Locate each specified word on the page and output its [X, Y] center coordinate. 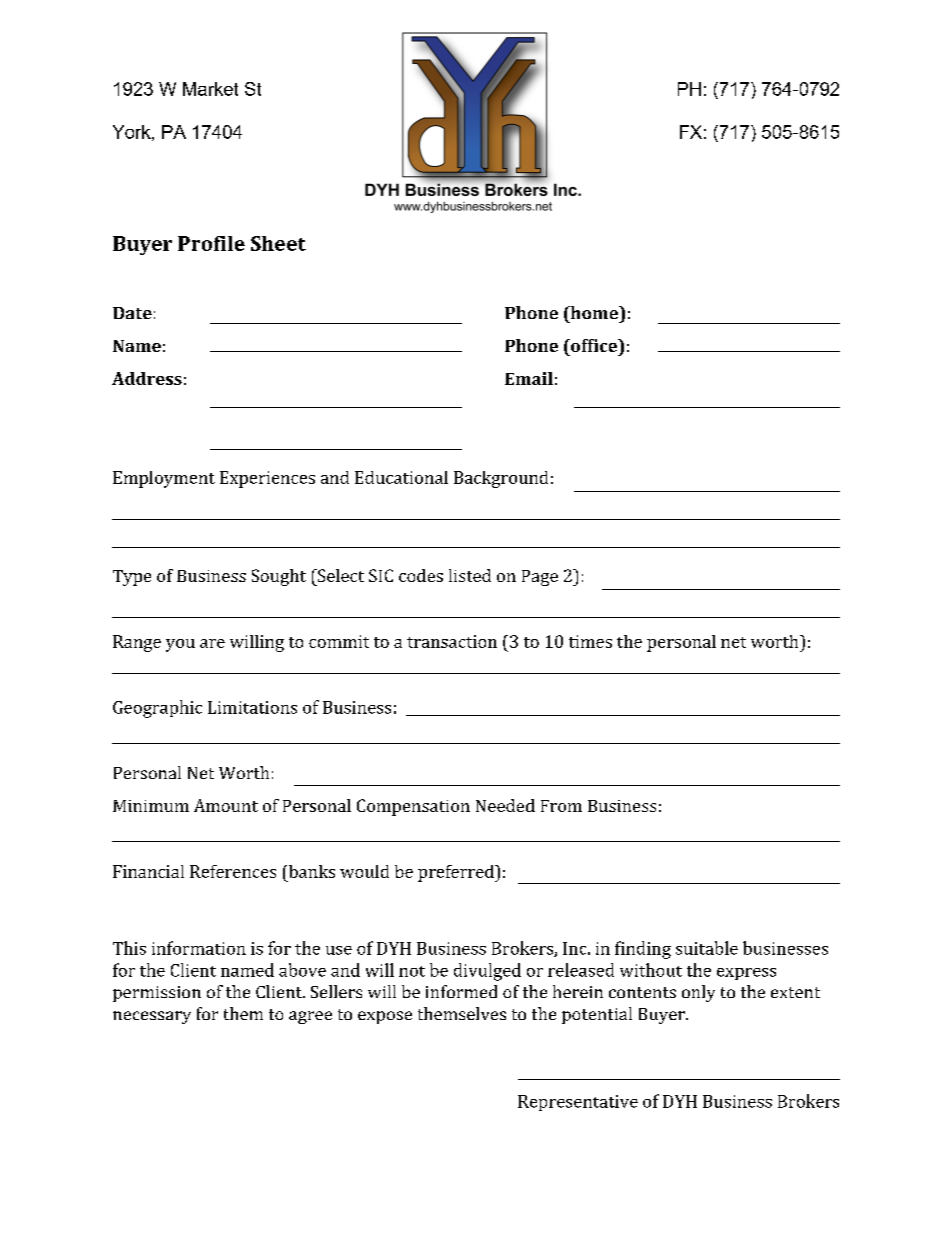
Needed [505, 805]
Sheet [278, 243]
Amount [226, 805]
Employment [164, 479]
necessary [152, 1017]
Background [501, 479]
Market [210, 89]
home [594, 312]
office [594, 345]
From [561, 806]
